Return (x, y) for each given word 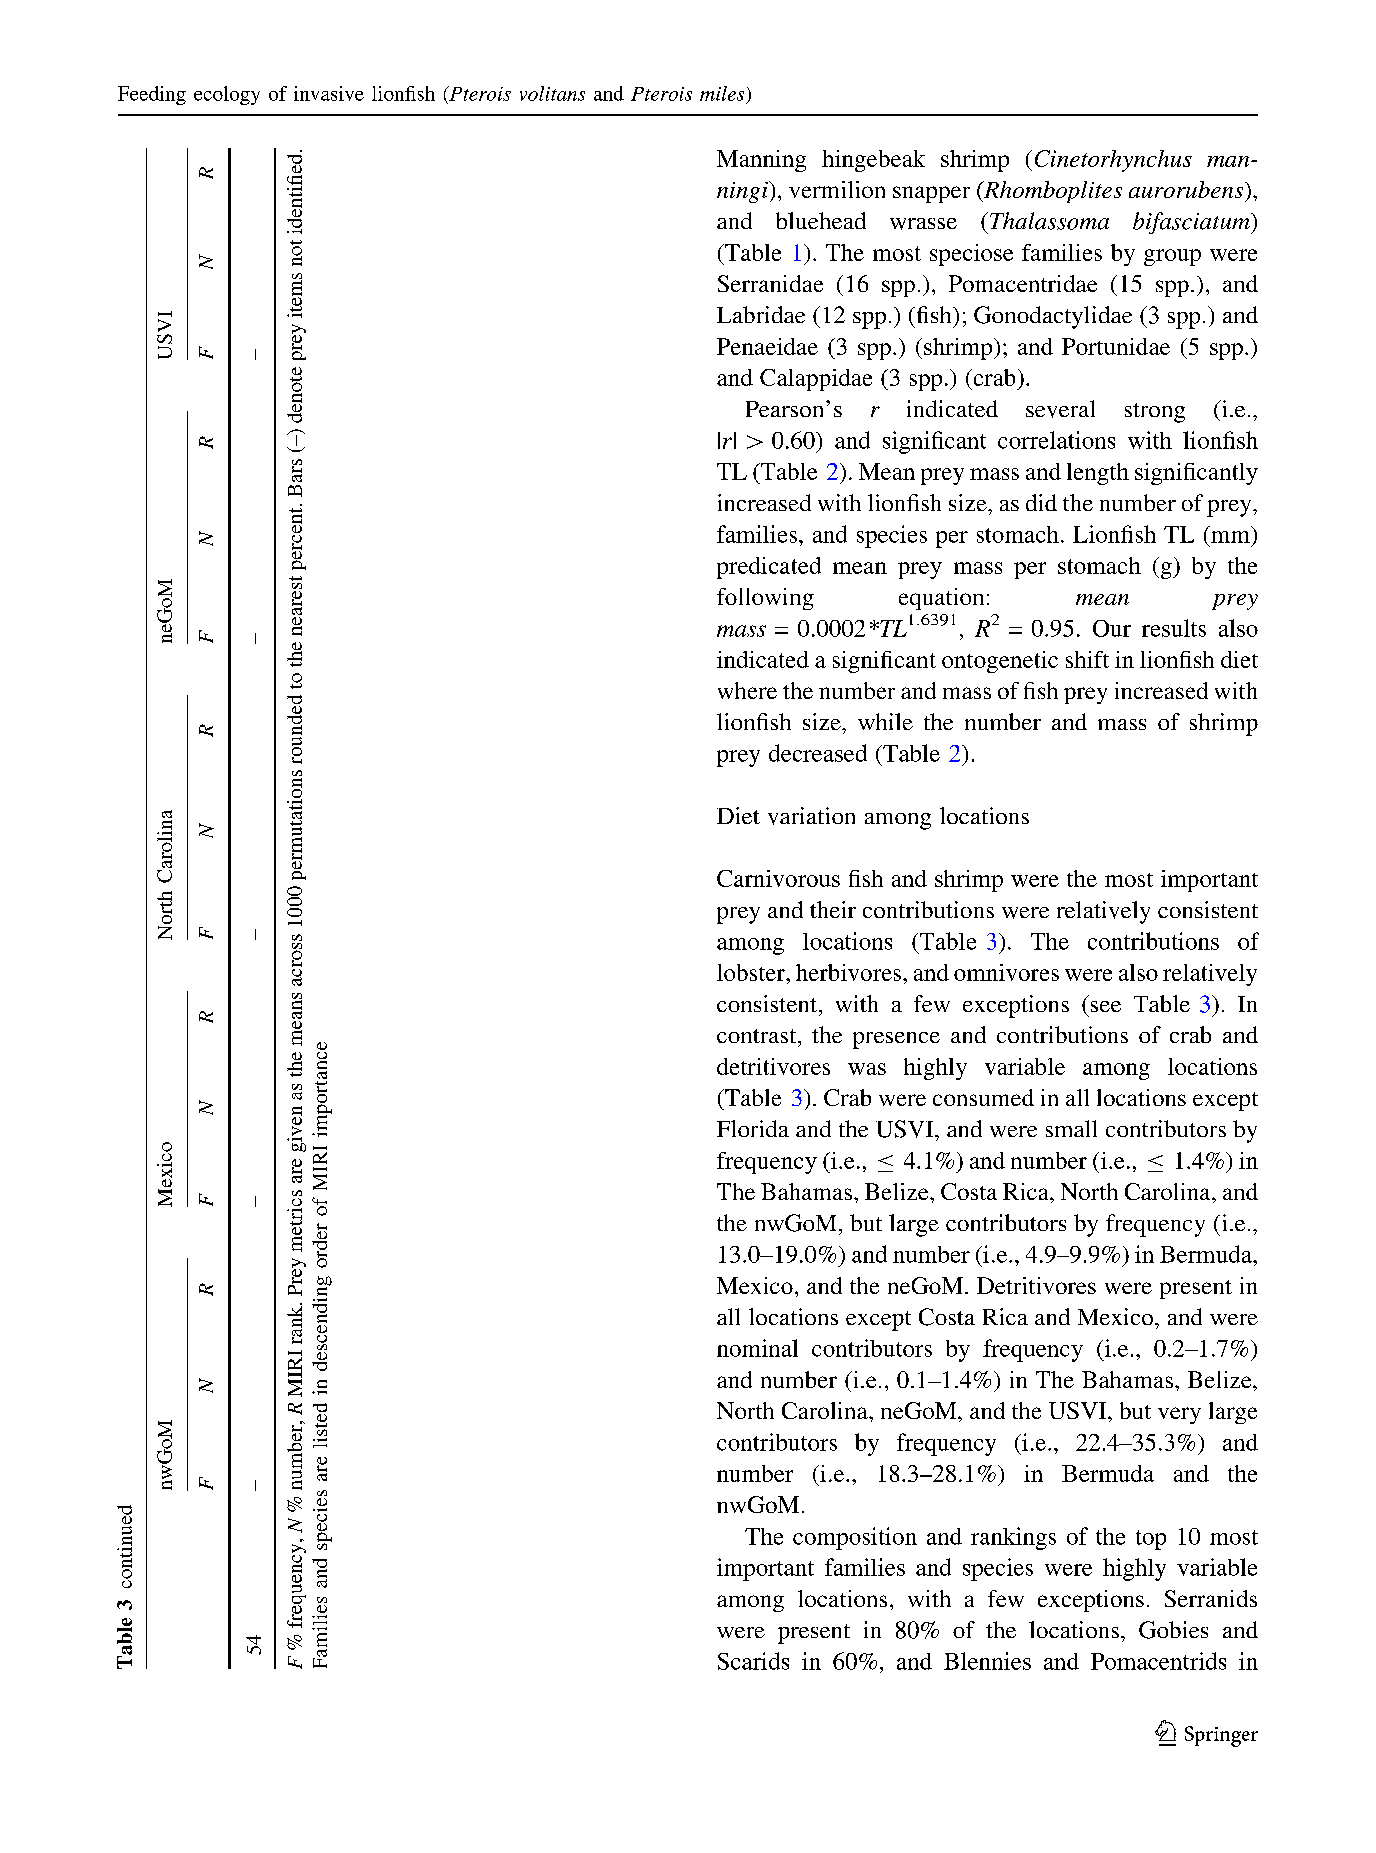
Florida (753, 1128)
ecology (227, 95)
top (1151, 1540)
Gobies (1173, 1630)
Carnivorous (778, 878)
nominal (757, 1348)
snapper (931, 194)
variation (811, 816)
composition (855, 1538)
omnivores (1006, 972)
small (1071, 1128)
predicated (769, 568)
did (1041, 502)
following (765, 599)
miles (722, 93)
